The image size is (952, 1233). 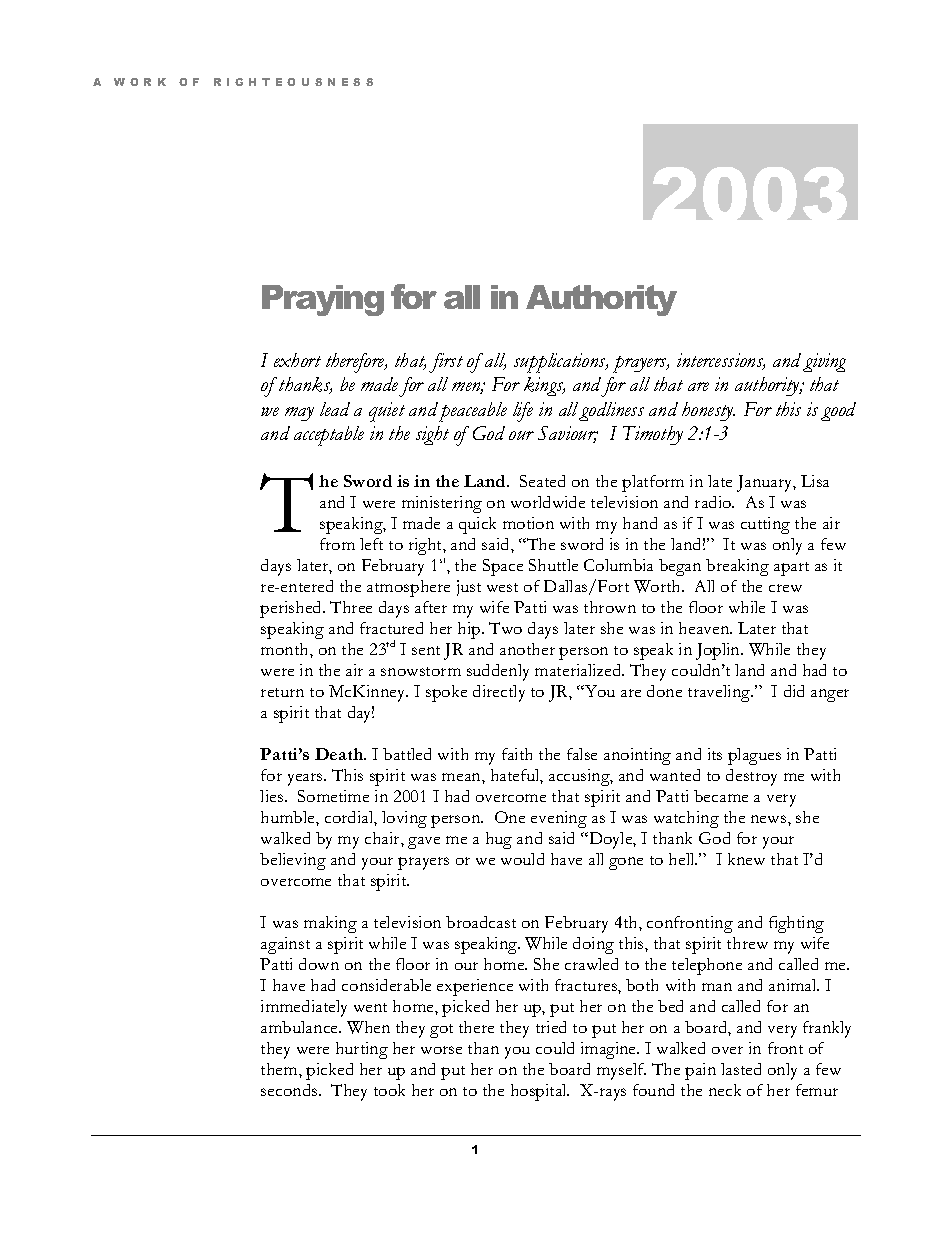 I want to click on Praying, so click(x=323, y=300).
